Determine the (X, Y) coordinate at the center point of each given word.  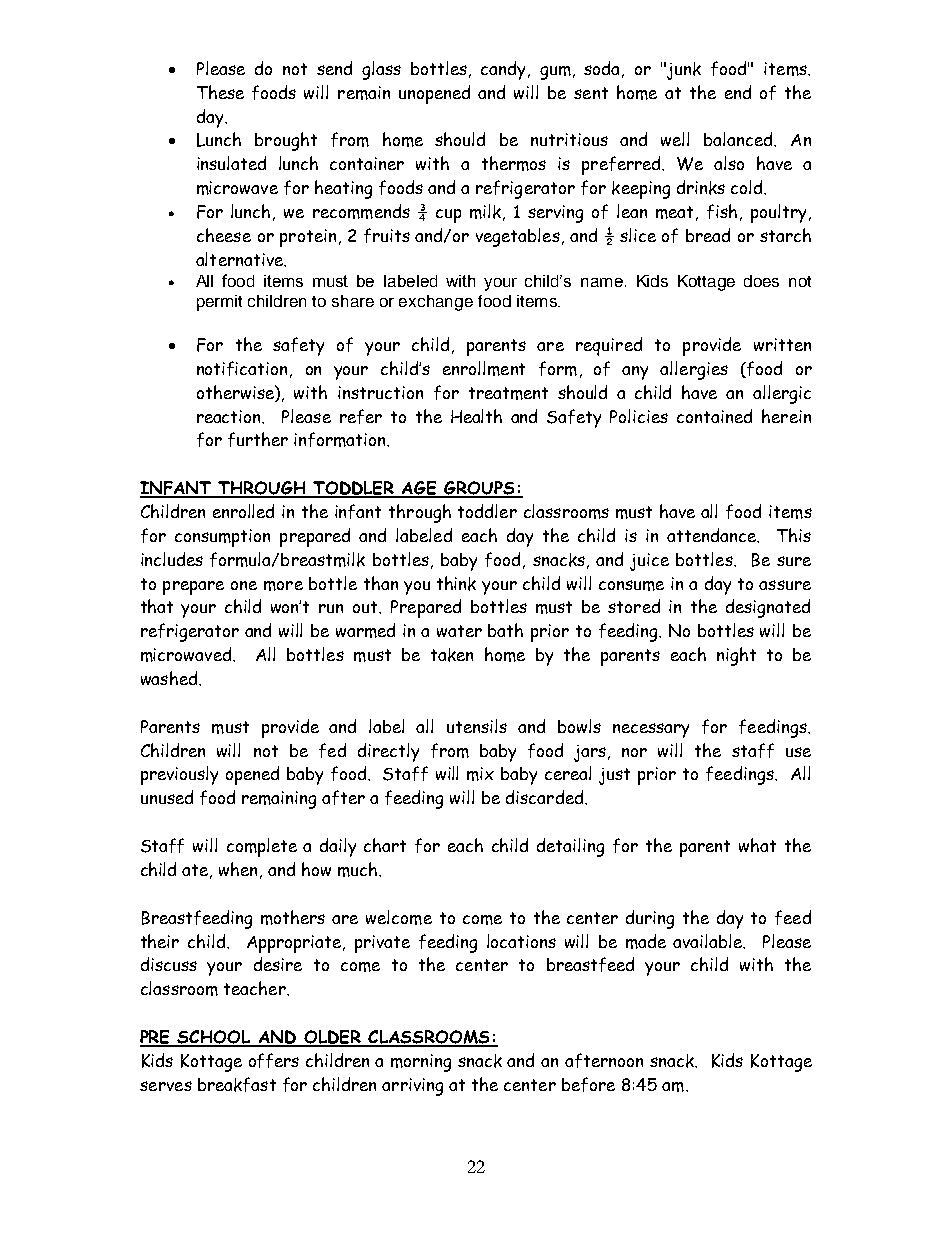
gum (555, 73)
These (220, 92)
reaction (230, 417)
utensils (477, 726)
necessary (651, 730)
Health (476, 416)
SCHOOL (214, 1038)
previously (179, 775)
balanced (739, 139)
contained (714, 416)
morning (421, 1063)
